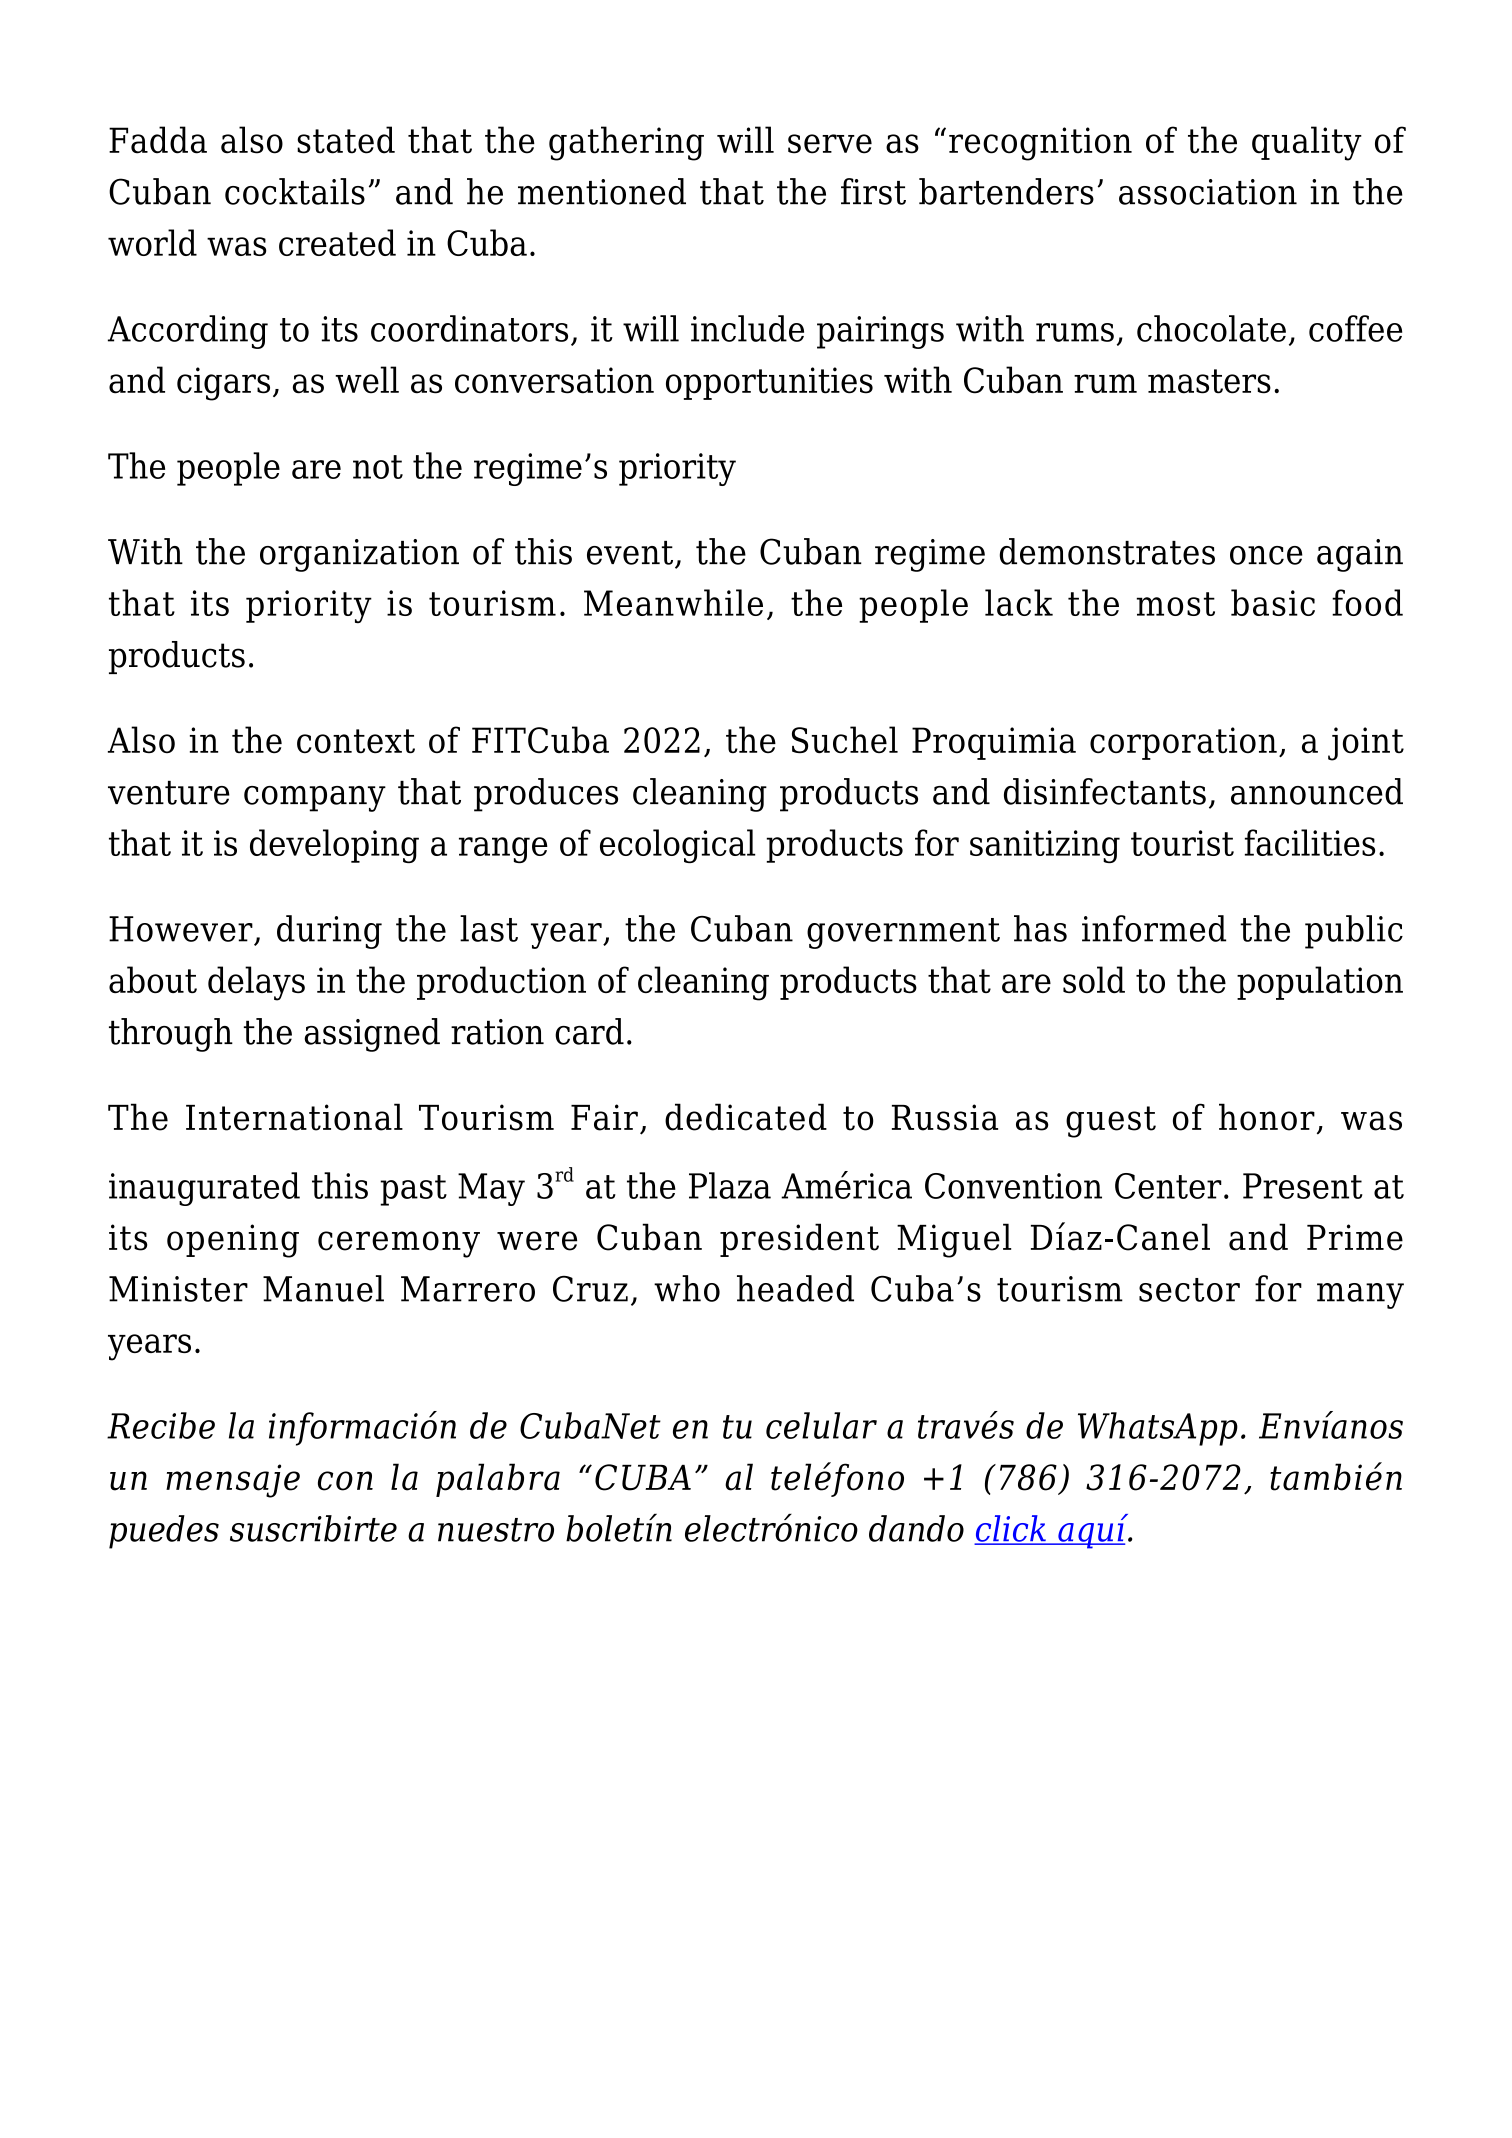 The width and height of the screenshot is (1512, 2138). Describe the element at coordinates (1176, 604) in the screenshot. I see `most` at that location.
